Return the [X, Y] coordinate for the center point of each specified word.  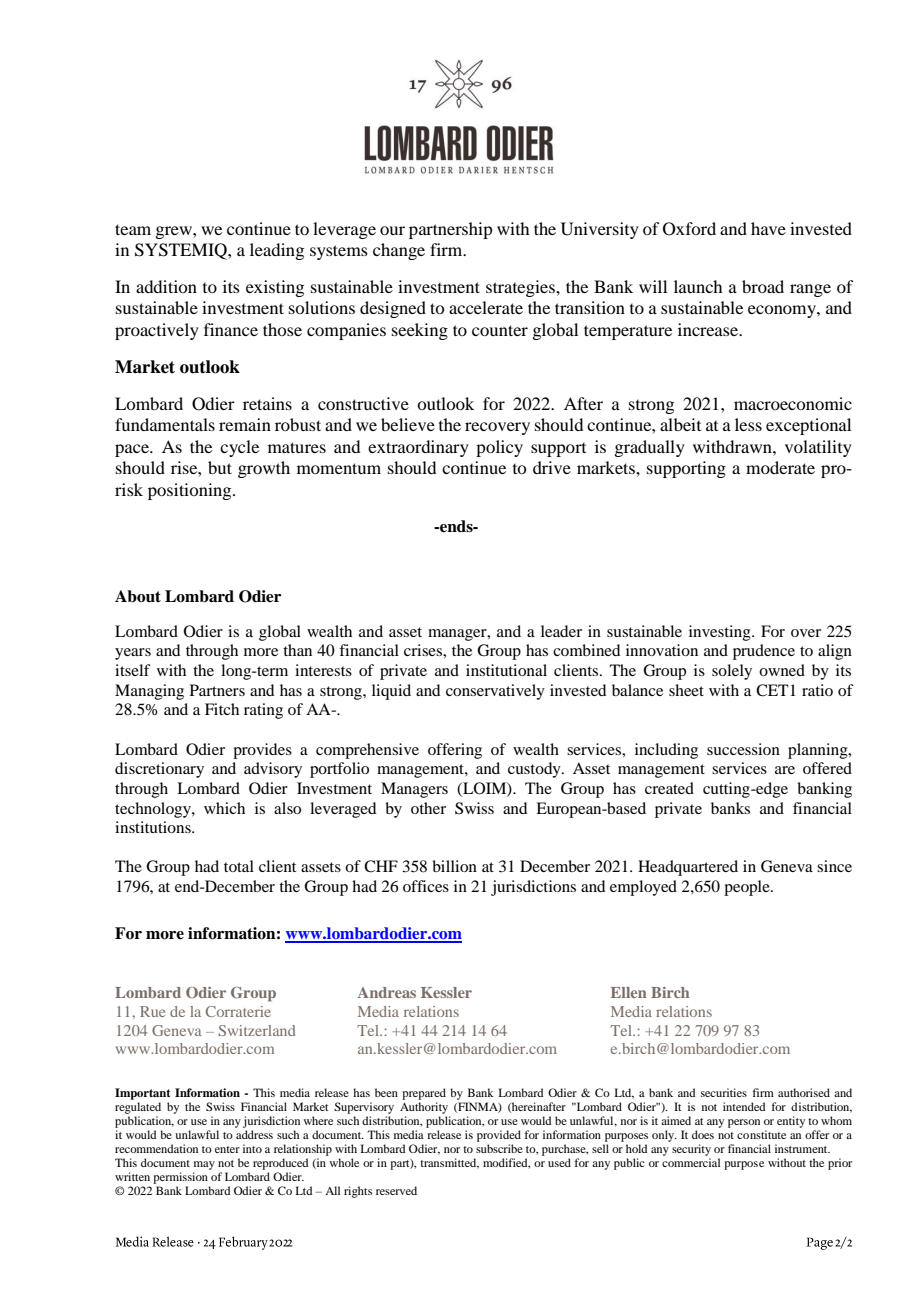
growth [264, 469]
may [204, 1165]
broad [763, 286]
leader [561, 631]
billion [454, 866]
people [748, 888]
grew [174, 232]
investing [721, 633]
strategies [521, 288]
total [239, 866]
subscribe [499, 1148]
